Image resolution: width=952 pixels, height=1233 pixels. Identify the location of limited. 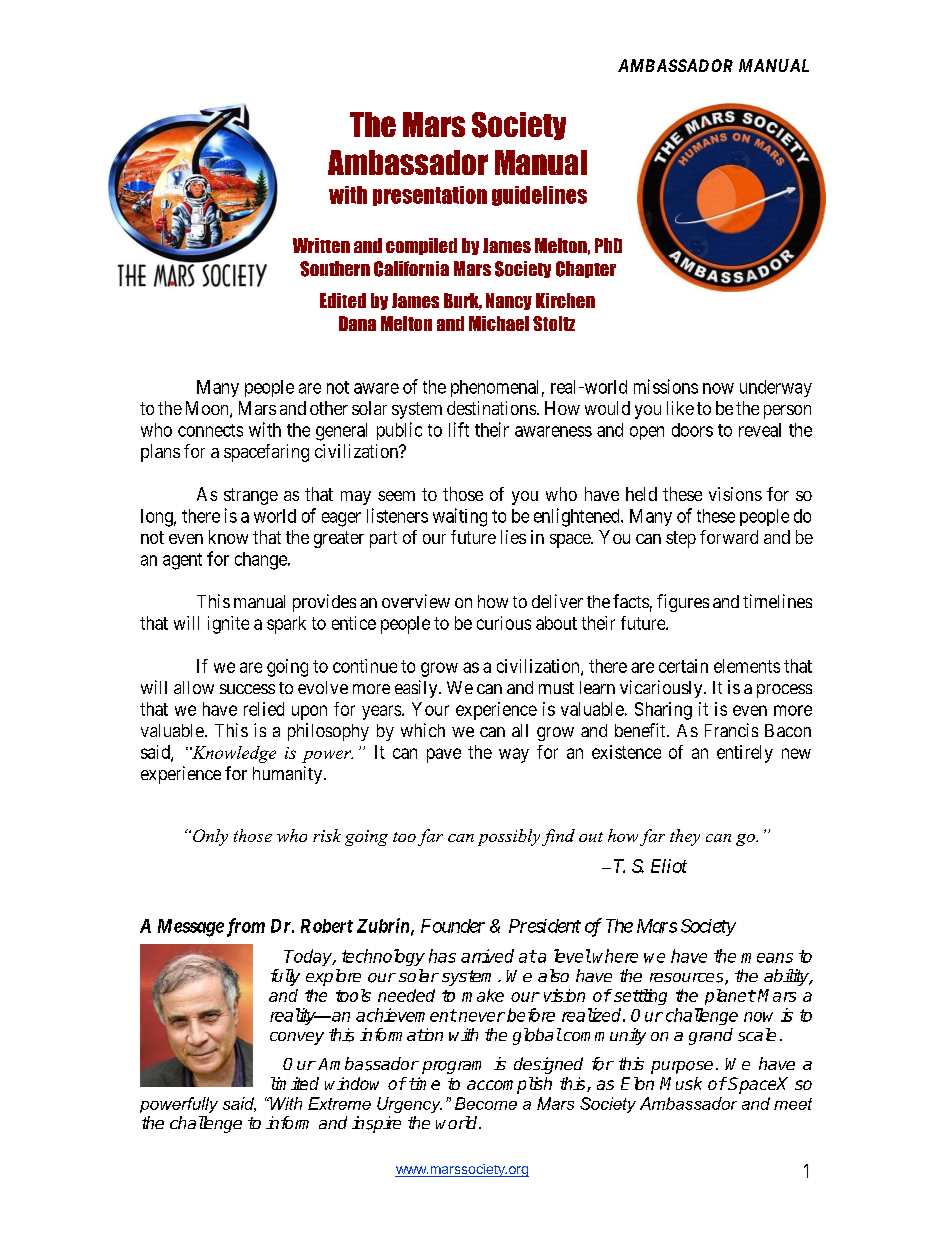
(295, 1083).
